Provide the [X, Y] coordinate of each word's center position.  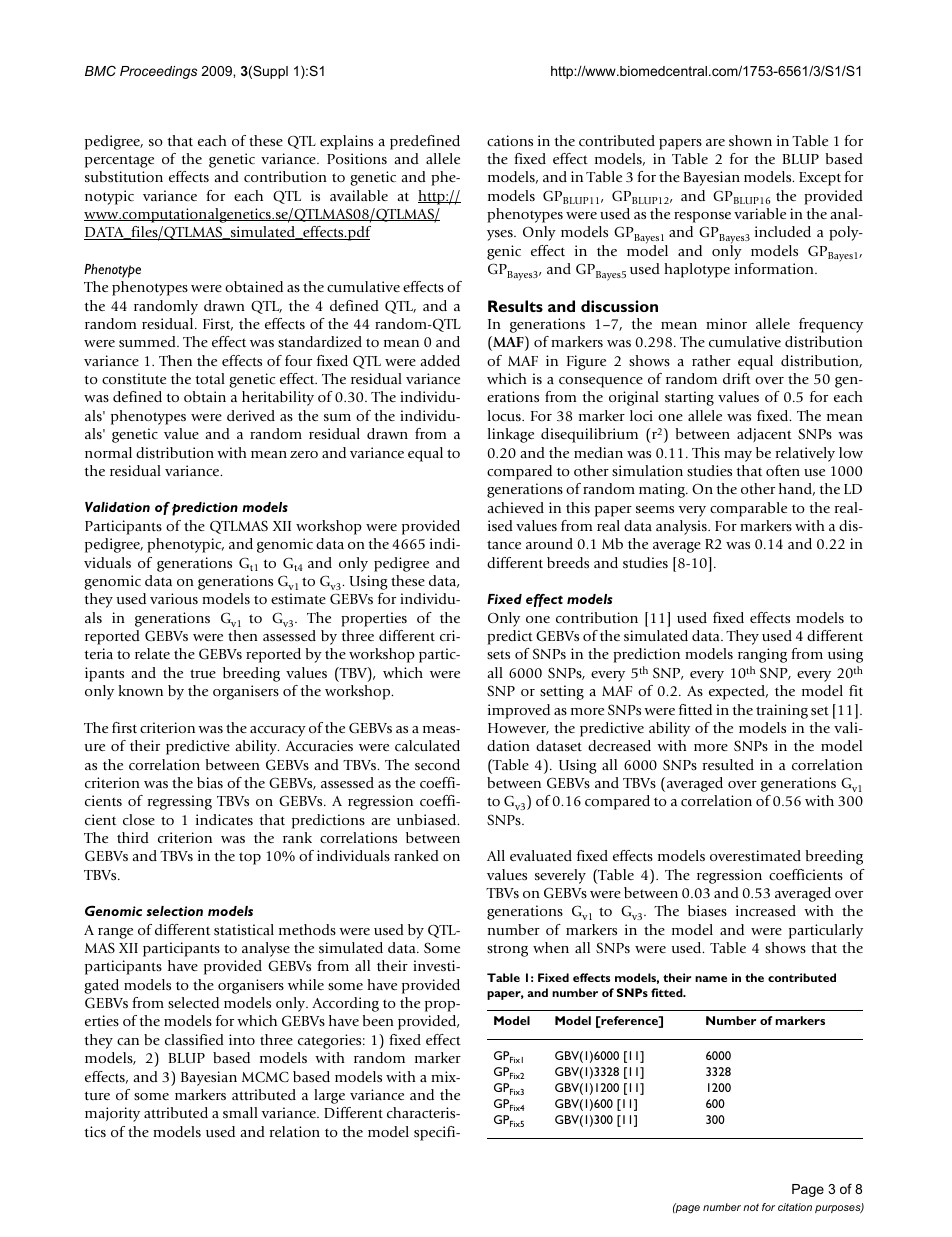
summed [148, 341]
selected [193, 1002]
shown [750, 140]
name [711, 979]
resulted [728, 764]
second [437, 764]
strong [507, 950]
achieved [515, 507]
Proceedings [158, 72]
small [240, 1112]
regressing [180, 802]
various [174, 598]
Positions [357, 158]
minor [726, 323]
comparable [748, 509]
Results [515, 306]
